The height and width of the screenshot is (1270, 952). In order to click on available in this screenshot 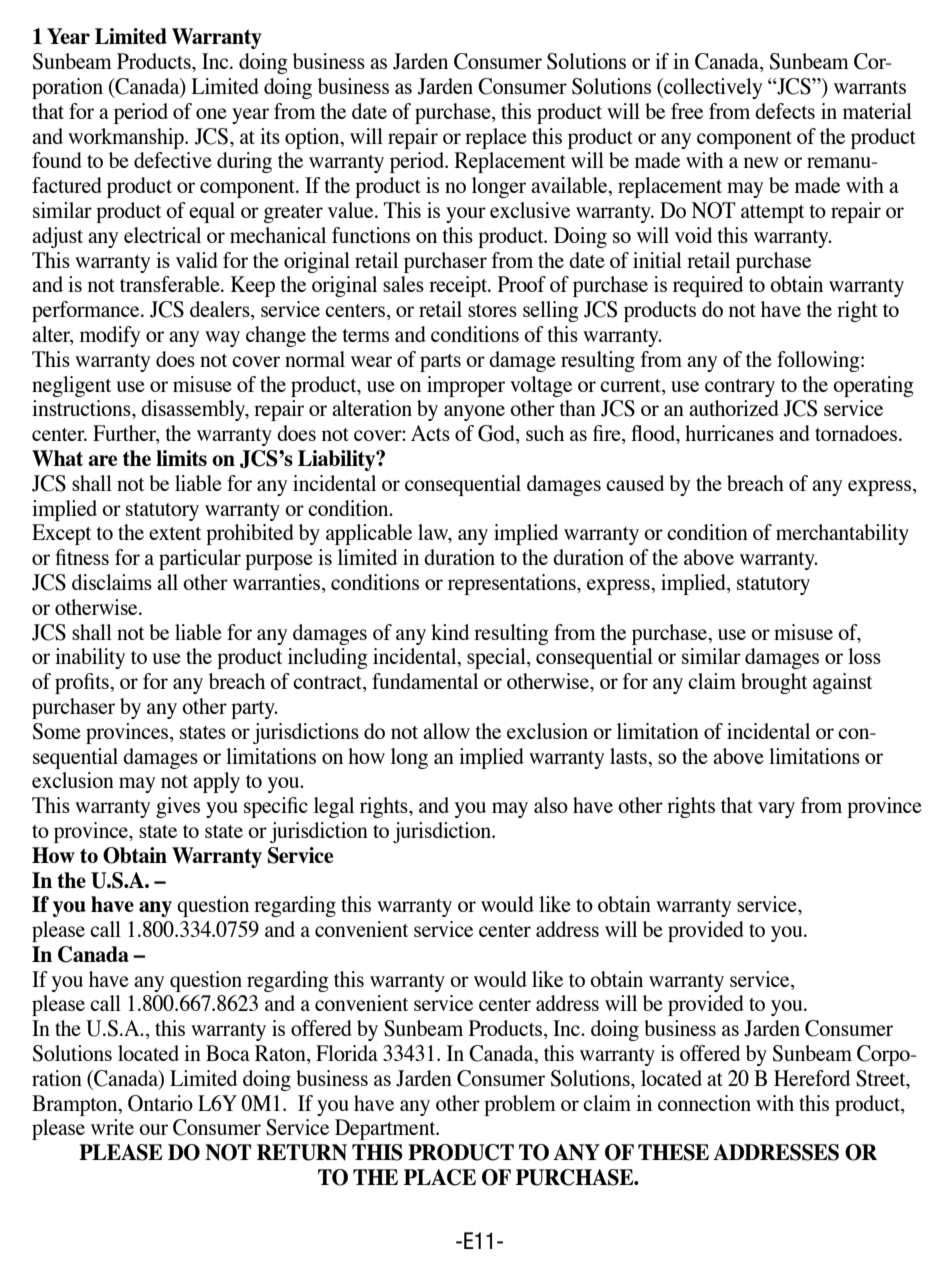, I will do `click(570, 186)`.
